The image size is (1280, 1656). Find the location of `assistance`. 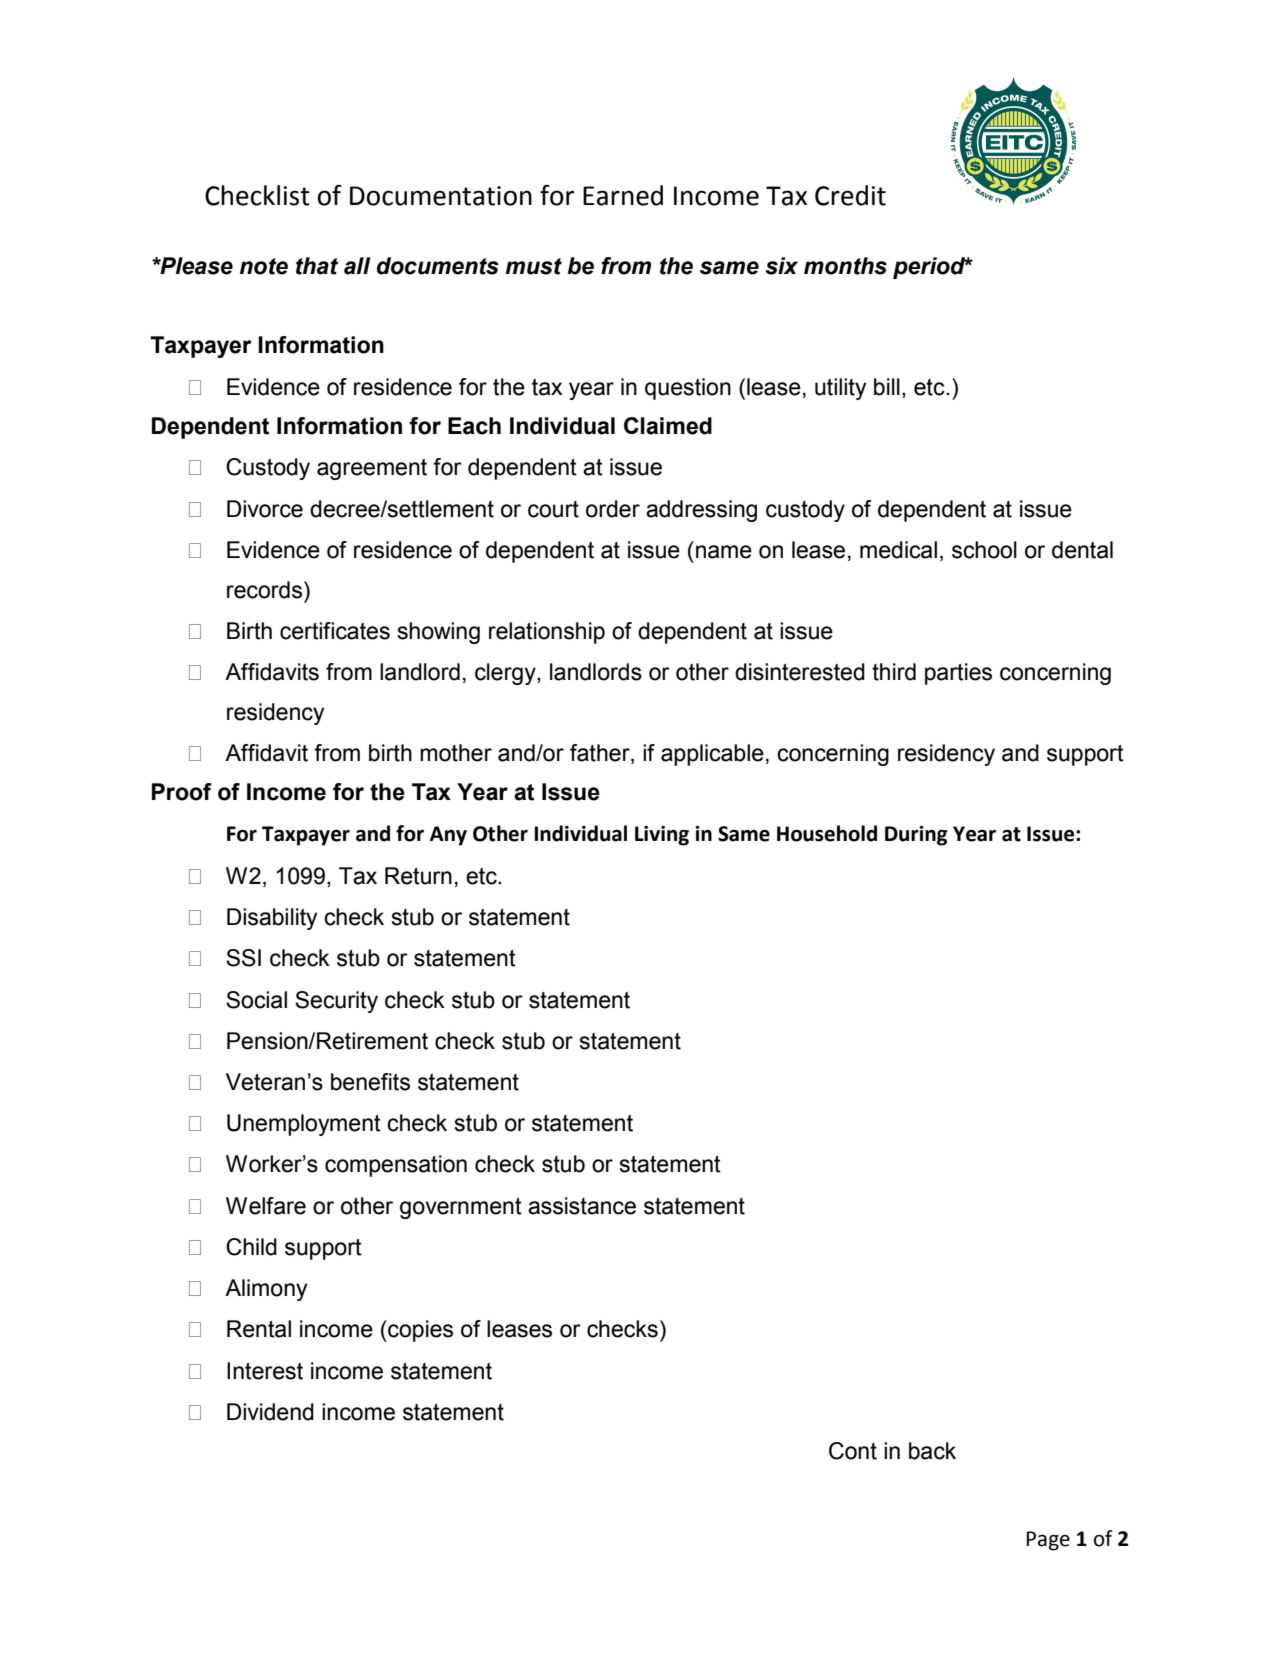

assistance is located at coordinates (582, 1206).
